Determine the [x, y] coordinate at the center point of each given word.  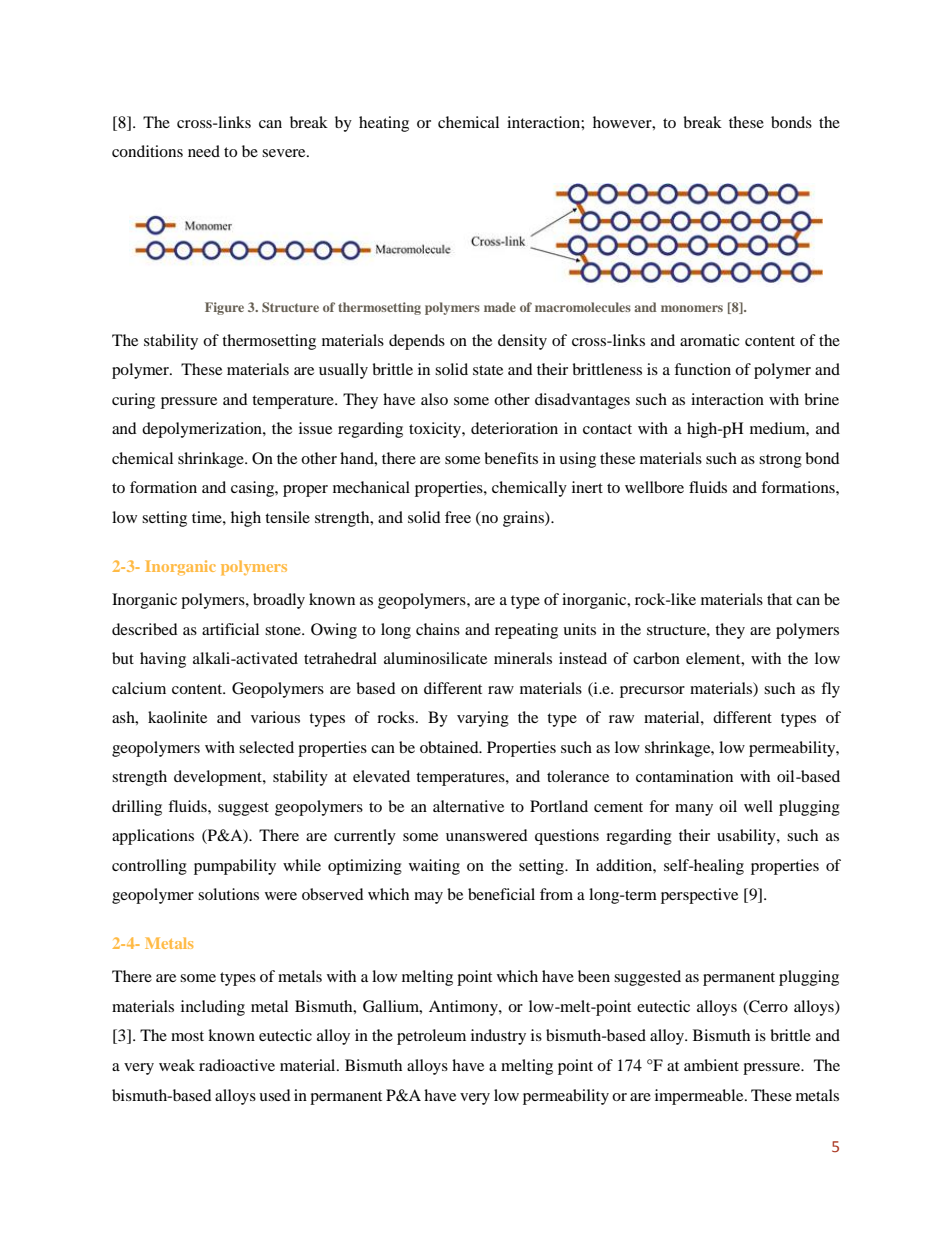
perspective [699, 896]
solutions [228, 894]
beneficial [501, 894]
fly [830, 690]
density [522, 342]
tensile [287, 517]
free [458, 517]
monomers [692, 308]
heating [384, 124]
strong [780, 461]
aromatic [710, 340]
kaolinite [177, 717]
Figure [224, 308]
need [204, 151]
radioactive [237, 1065]
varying [483, 719]
